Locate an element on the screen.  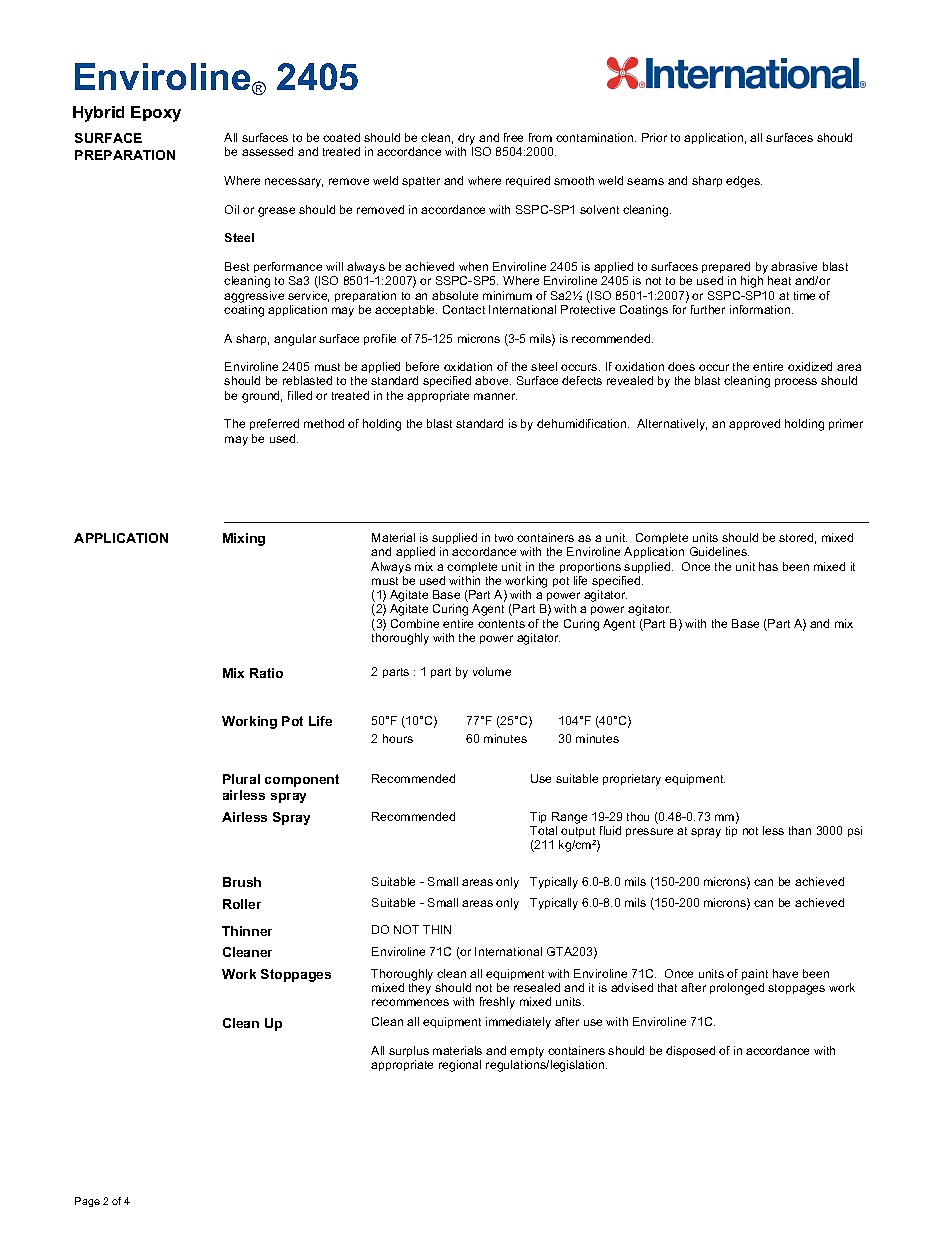
Plural is located at coordinates (241, 779).
